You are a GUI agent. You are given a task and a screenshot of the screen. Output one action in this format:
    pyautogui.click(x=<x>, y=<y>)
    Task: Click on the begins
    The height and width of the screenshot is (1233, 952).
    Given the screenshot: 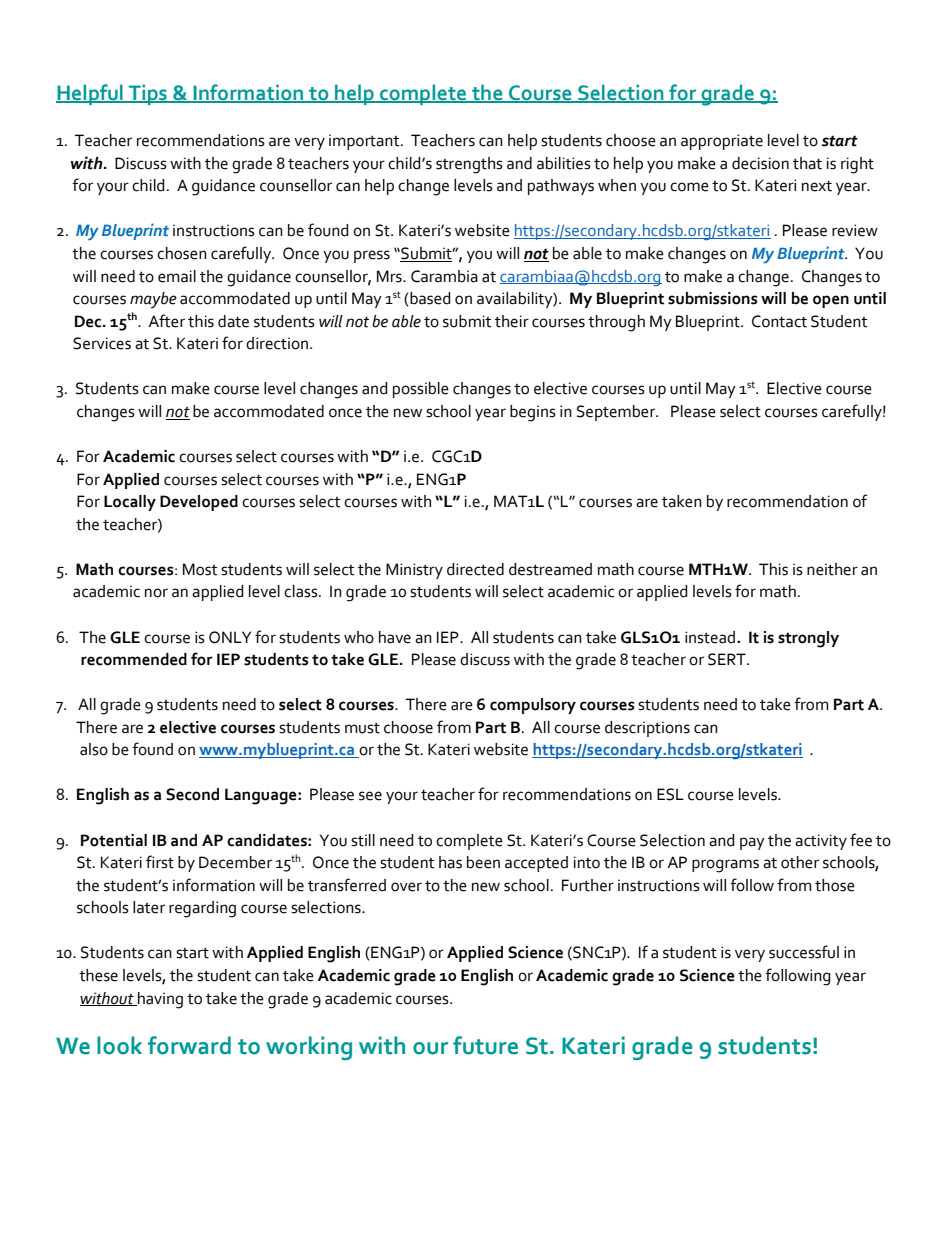 What is the action you would take?
    pyautogui.click(x=533, y=413)
